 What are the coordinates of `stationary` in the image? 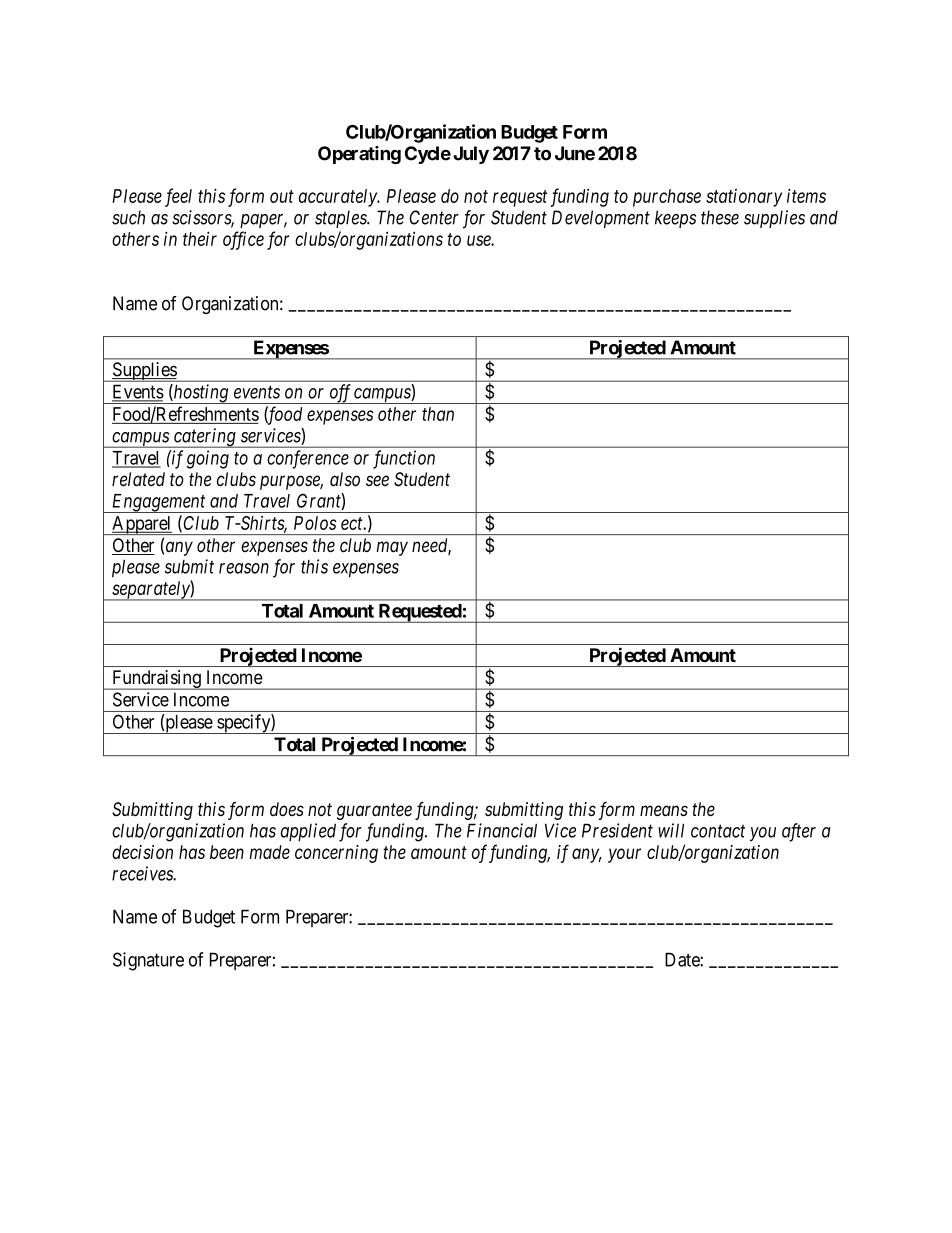 It's located at (744, 198).
